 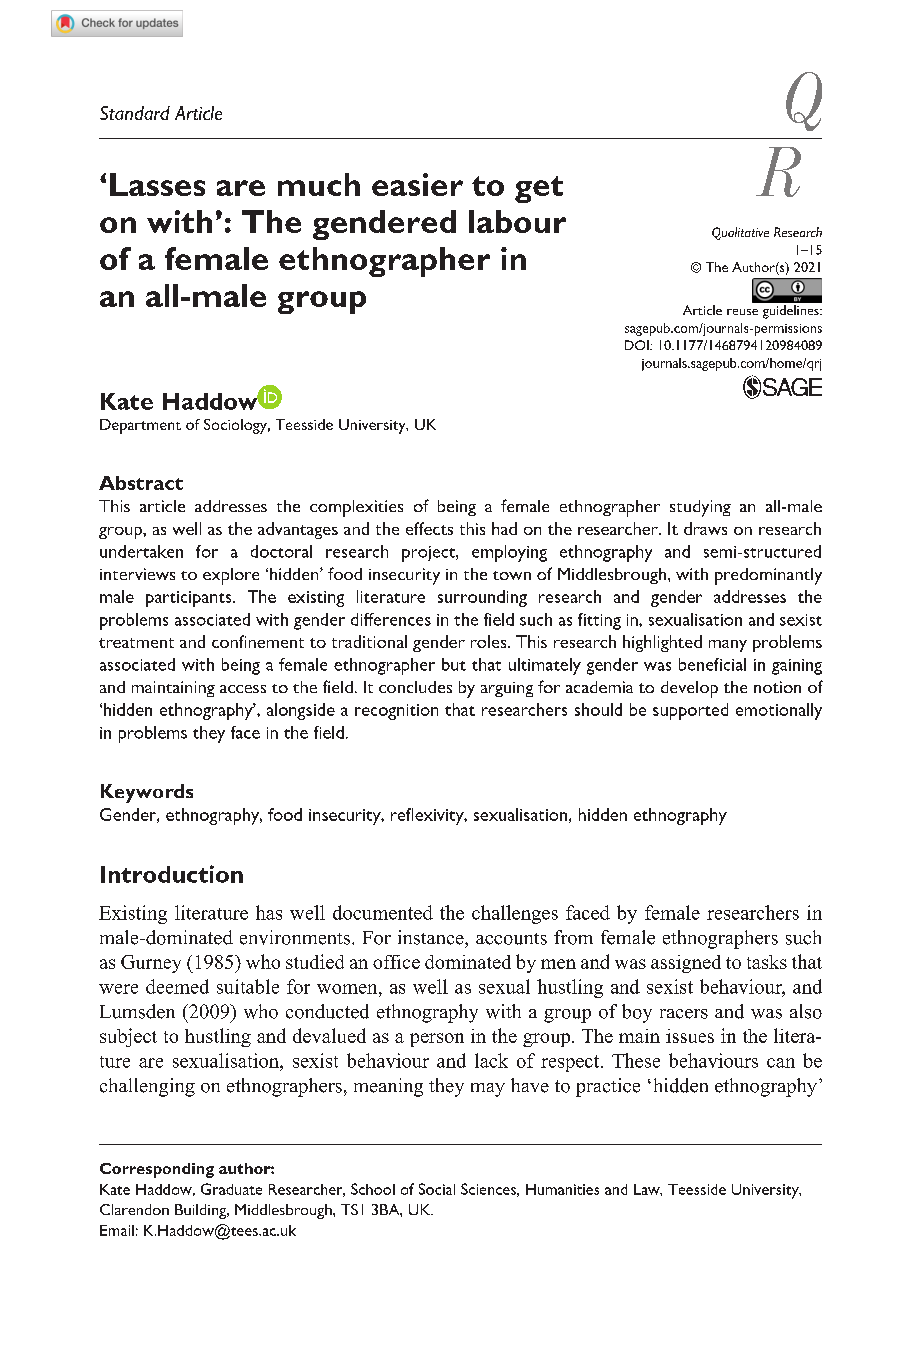 What do you see at coordinates (396, 712) in the page?
I see `recognition` at bounding box center [396, 712].
